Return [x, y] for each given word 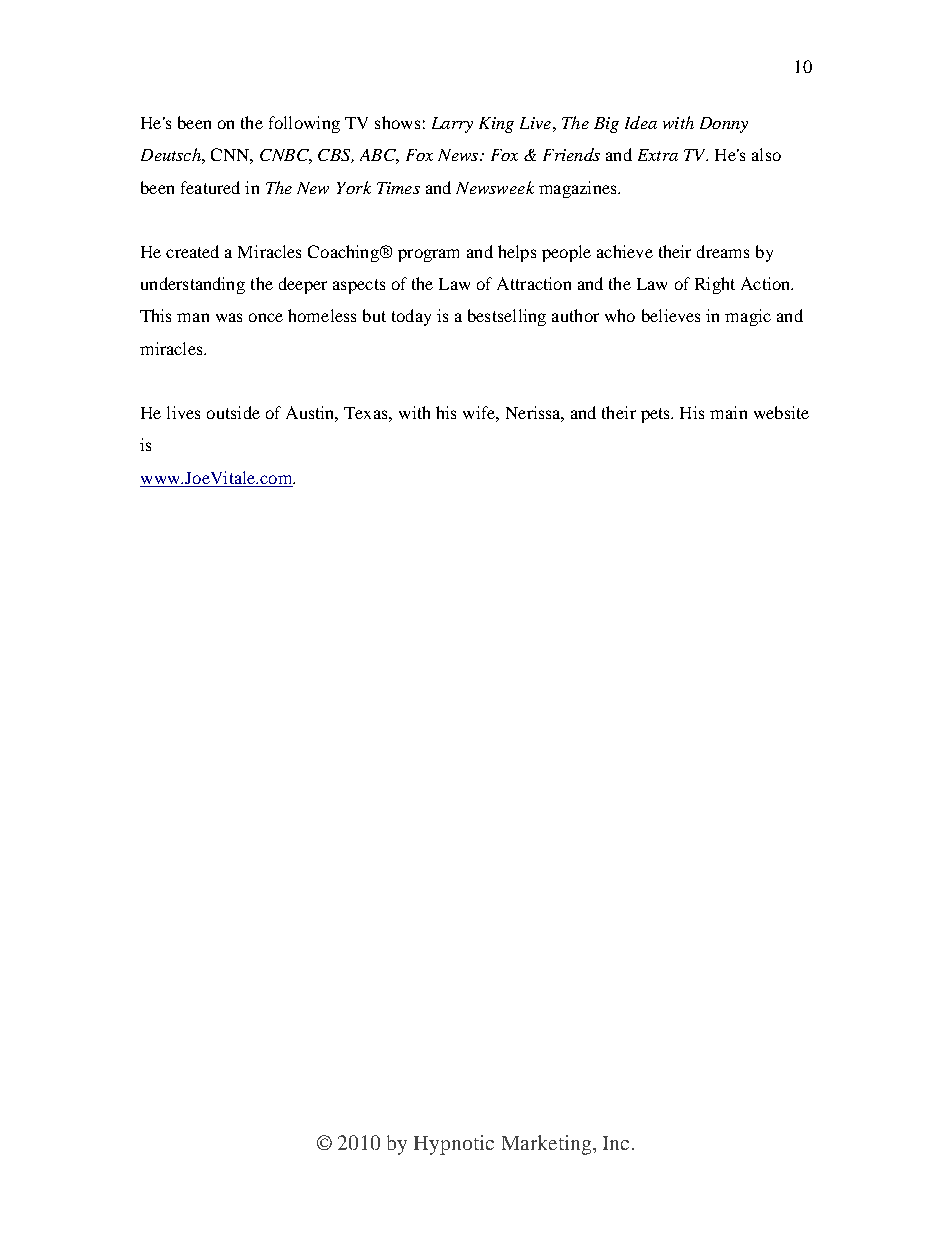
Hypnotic [454, 1145]
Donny [724, 125]
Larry [452, 125]
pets [656, 415]
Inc [616, 1143]
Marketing [546, 1145]
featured [210, 187]
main [728, 412]
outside [233, 412]
